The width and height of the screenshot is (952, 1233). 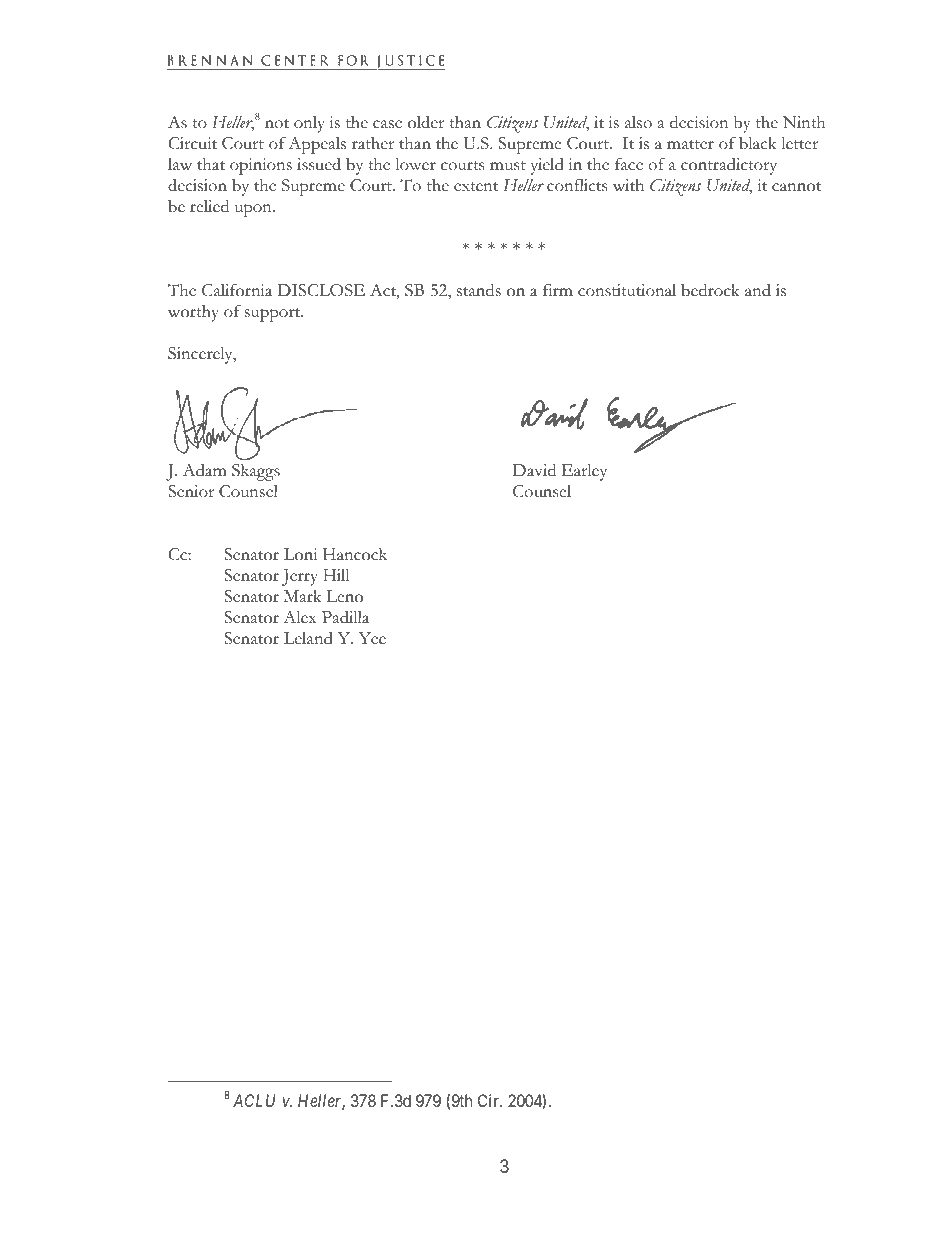 What do you see at coordinates (372, 638) in the screenshot?
I see `Yee` at bounding box center [372, 638].
